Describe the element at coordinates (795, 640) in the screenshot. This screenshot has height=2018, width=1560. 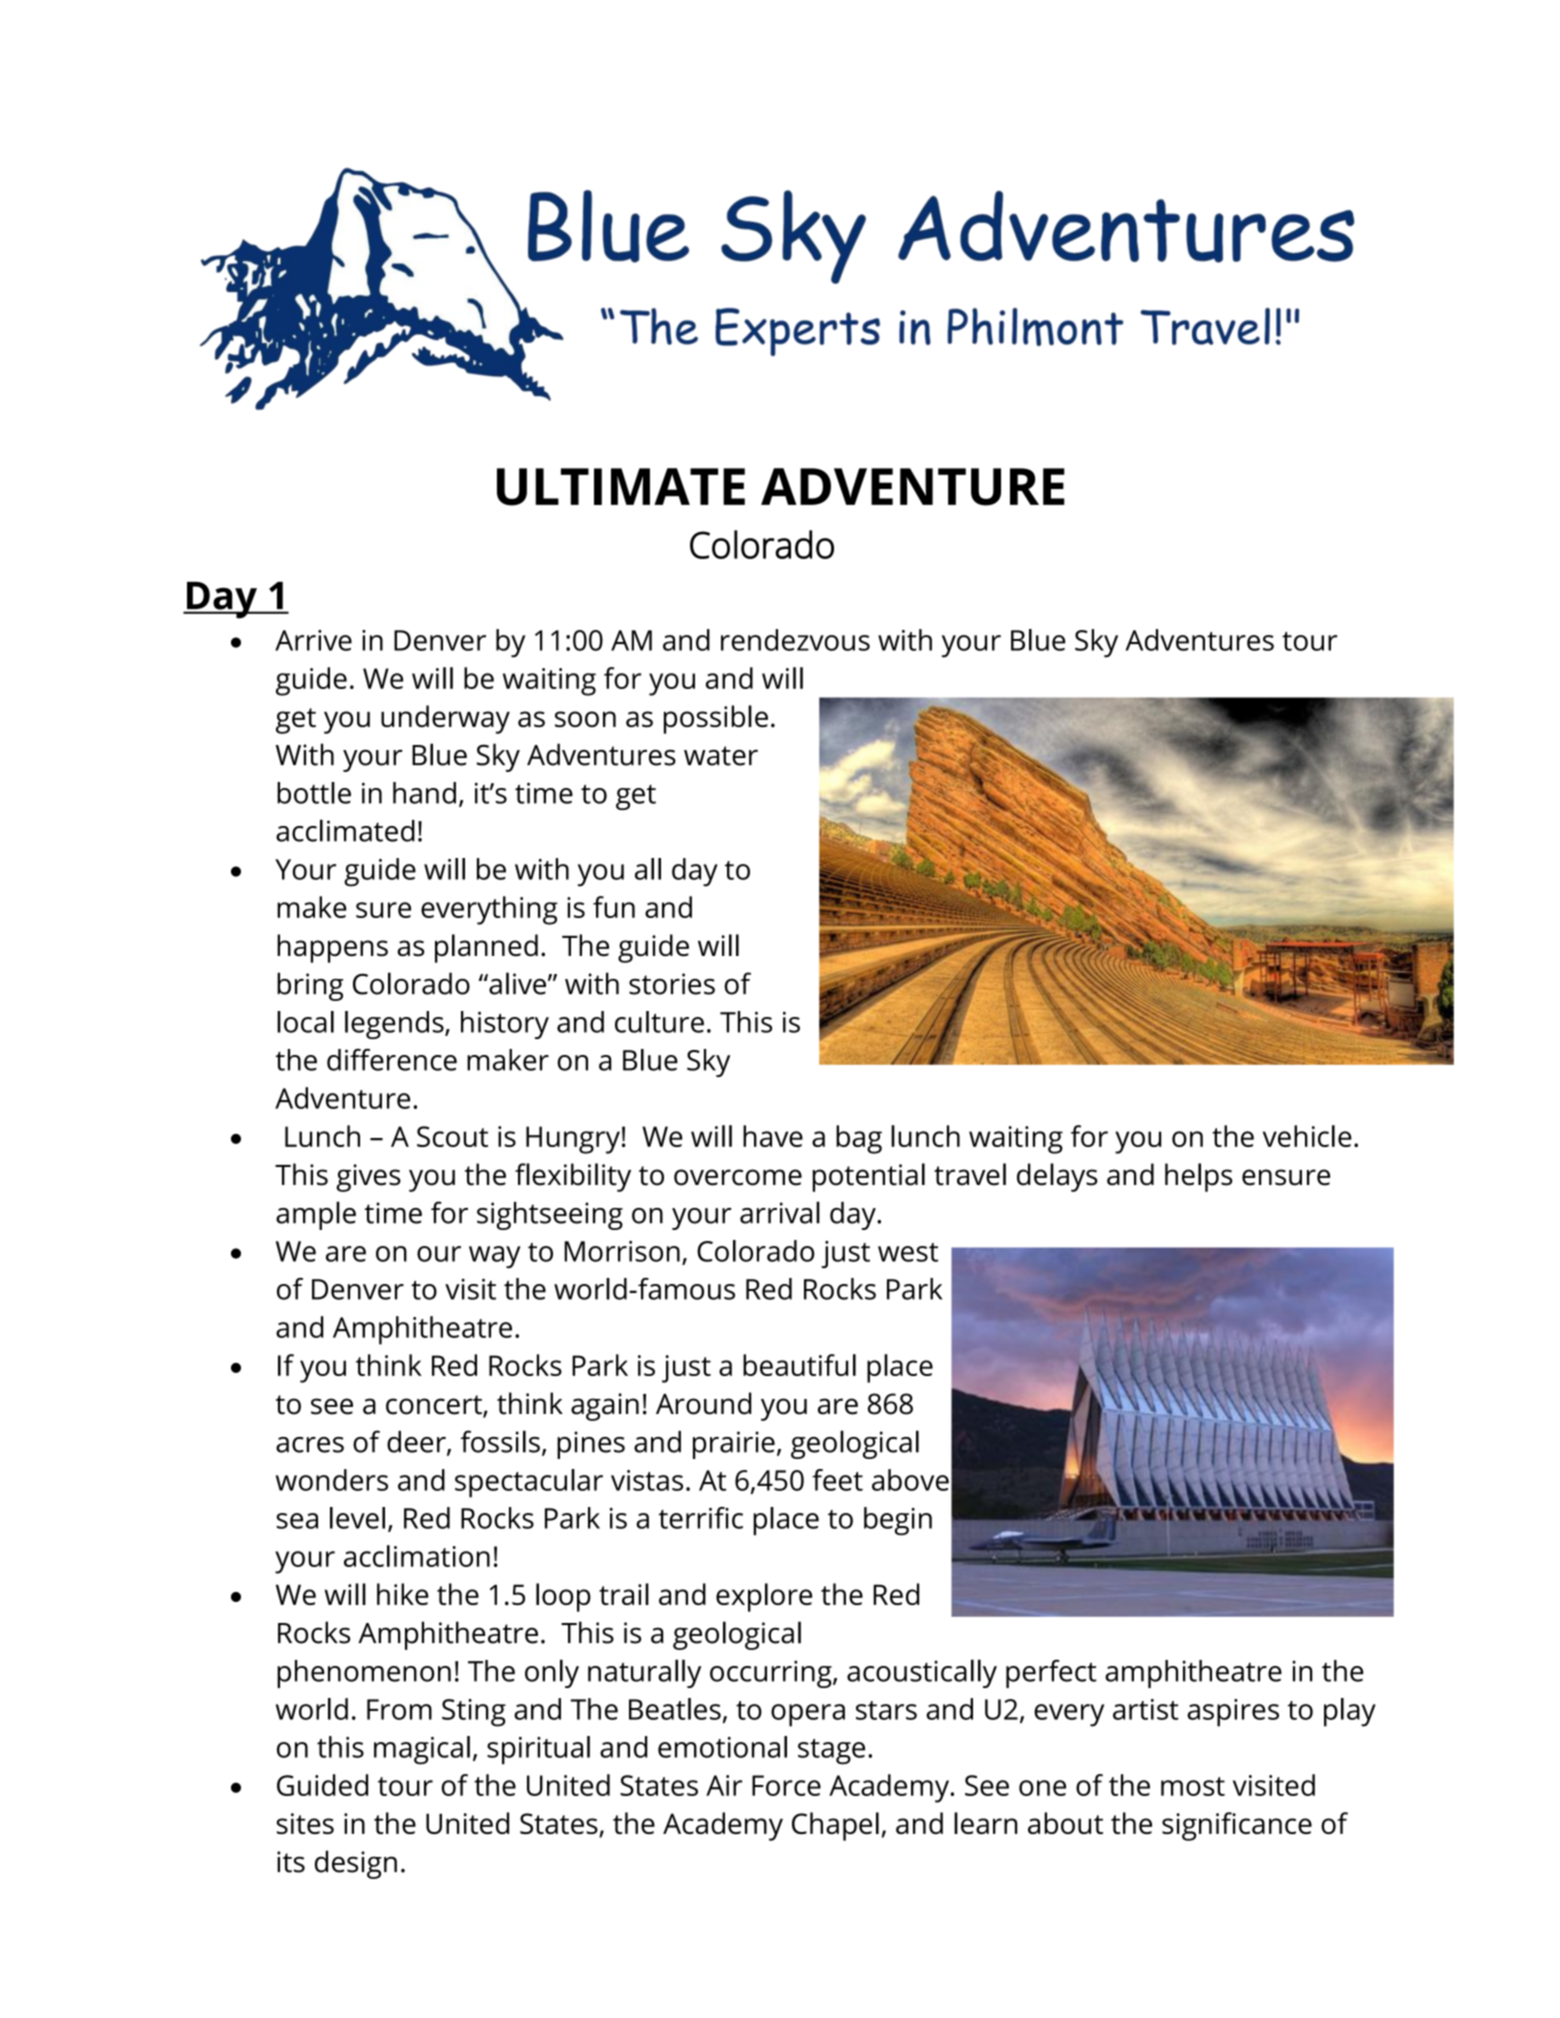
I see `rendezvous` at that location.
